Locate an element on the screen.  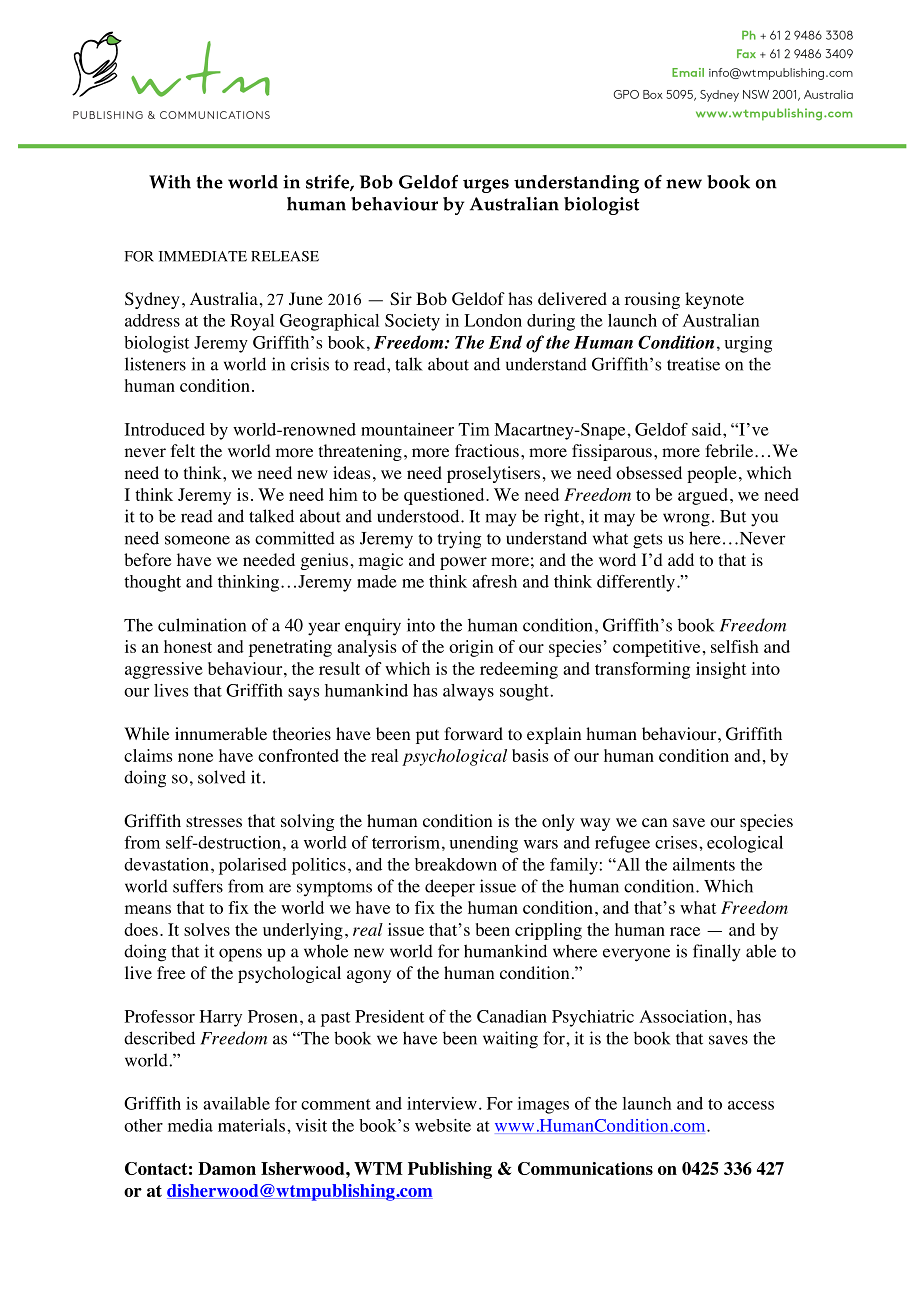
keynote is located at coordinates (714, 300).
